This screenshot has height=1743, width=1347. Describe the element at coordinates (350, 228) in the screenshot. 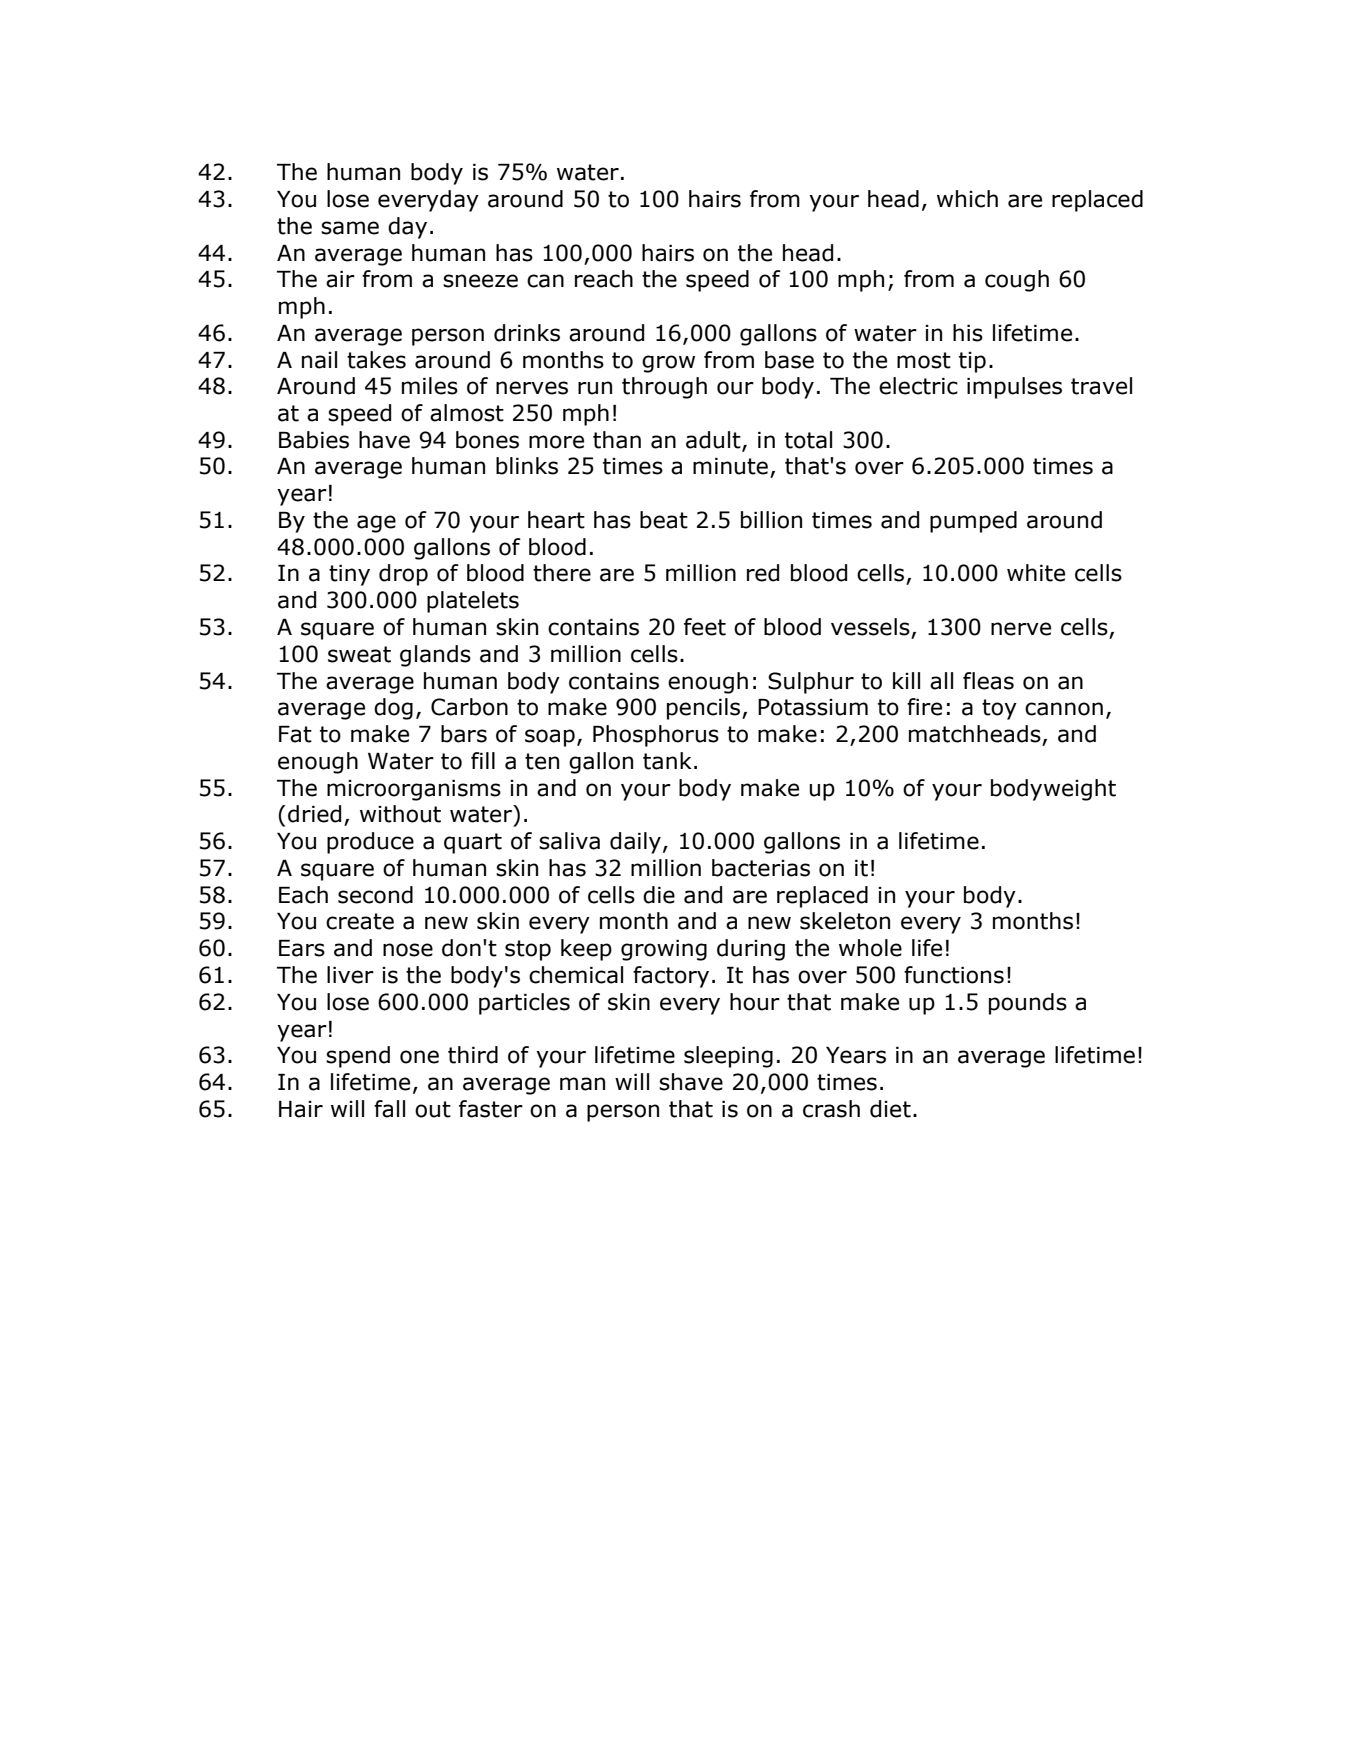

I see `same` at that location.
